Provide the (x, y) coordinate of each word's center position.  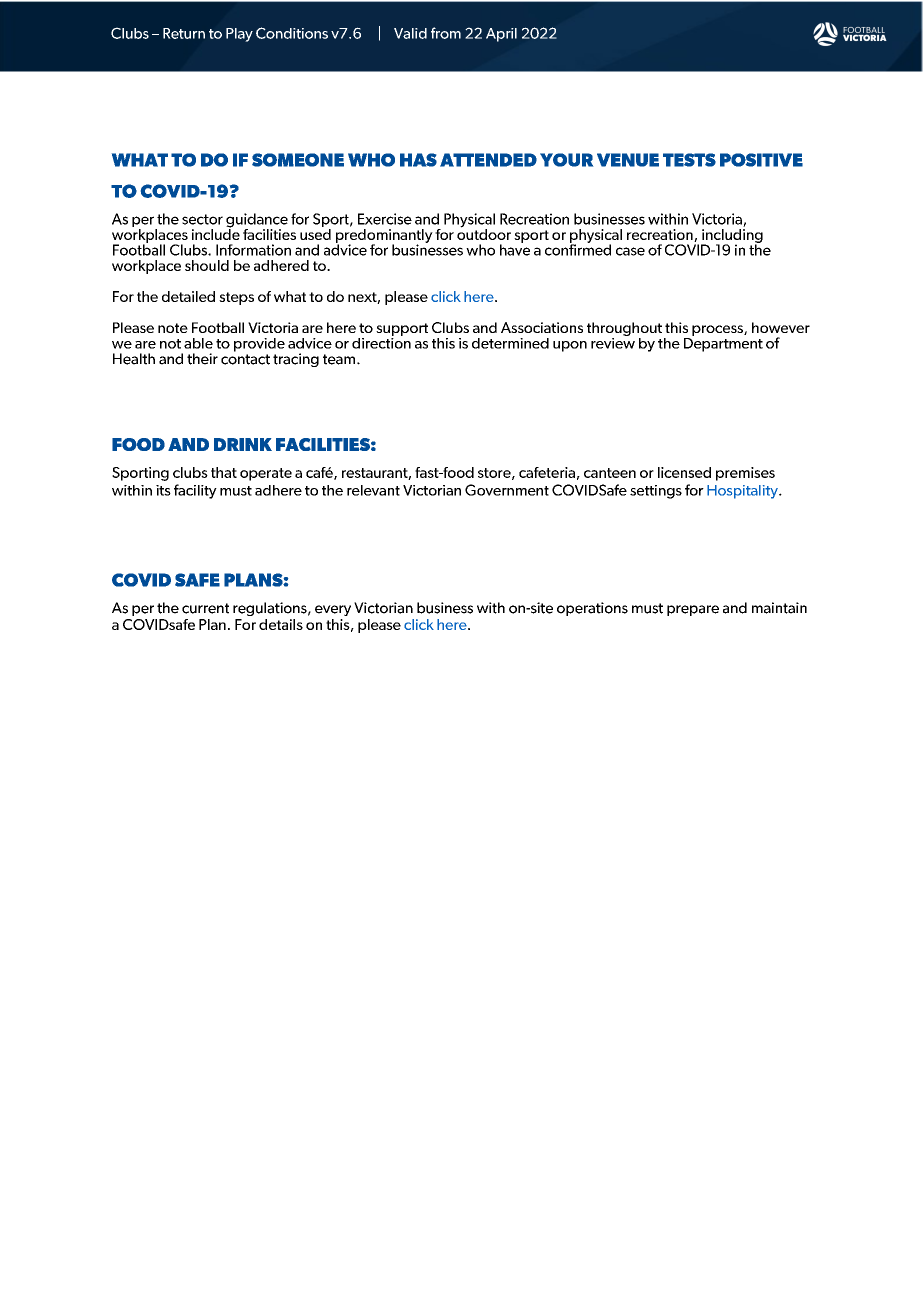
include (216, 233)
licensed (684, 472)
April (501, 35)
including (732, 237)
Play (239, 35)
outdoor (484, 233)
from (446, 33)
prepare (693, 610)
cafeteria (547, 472)
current (205, 608)
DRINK (243, 444)
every (333, 610)
